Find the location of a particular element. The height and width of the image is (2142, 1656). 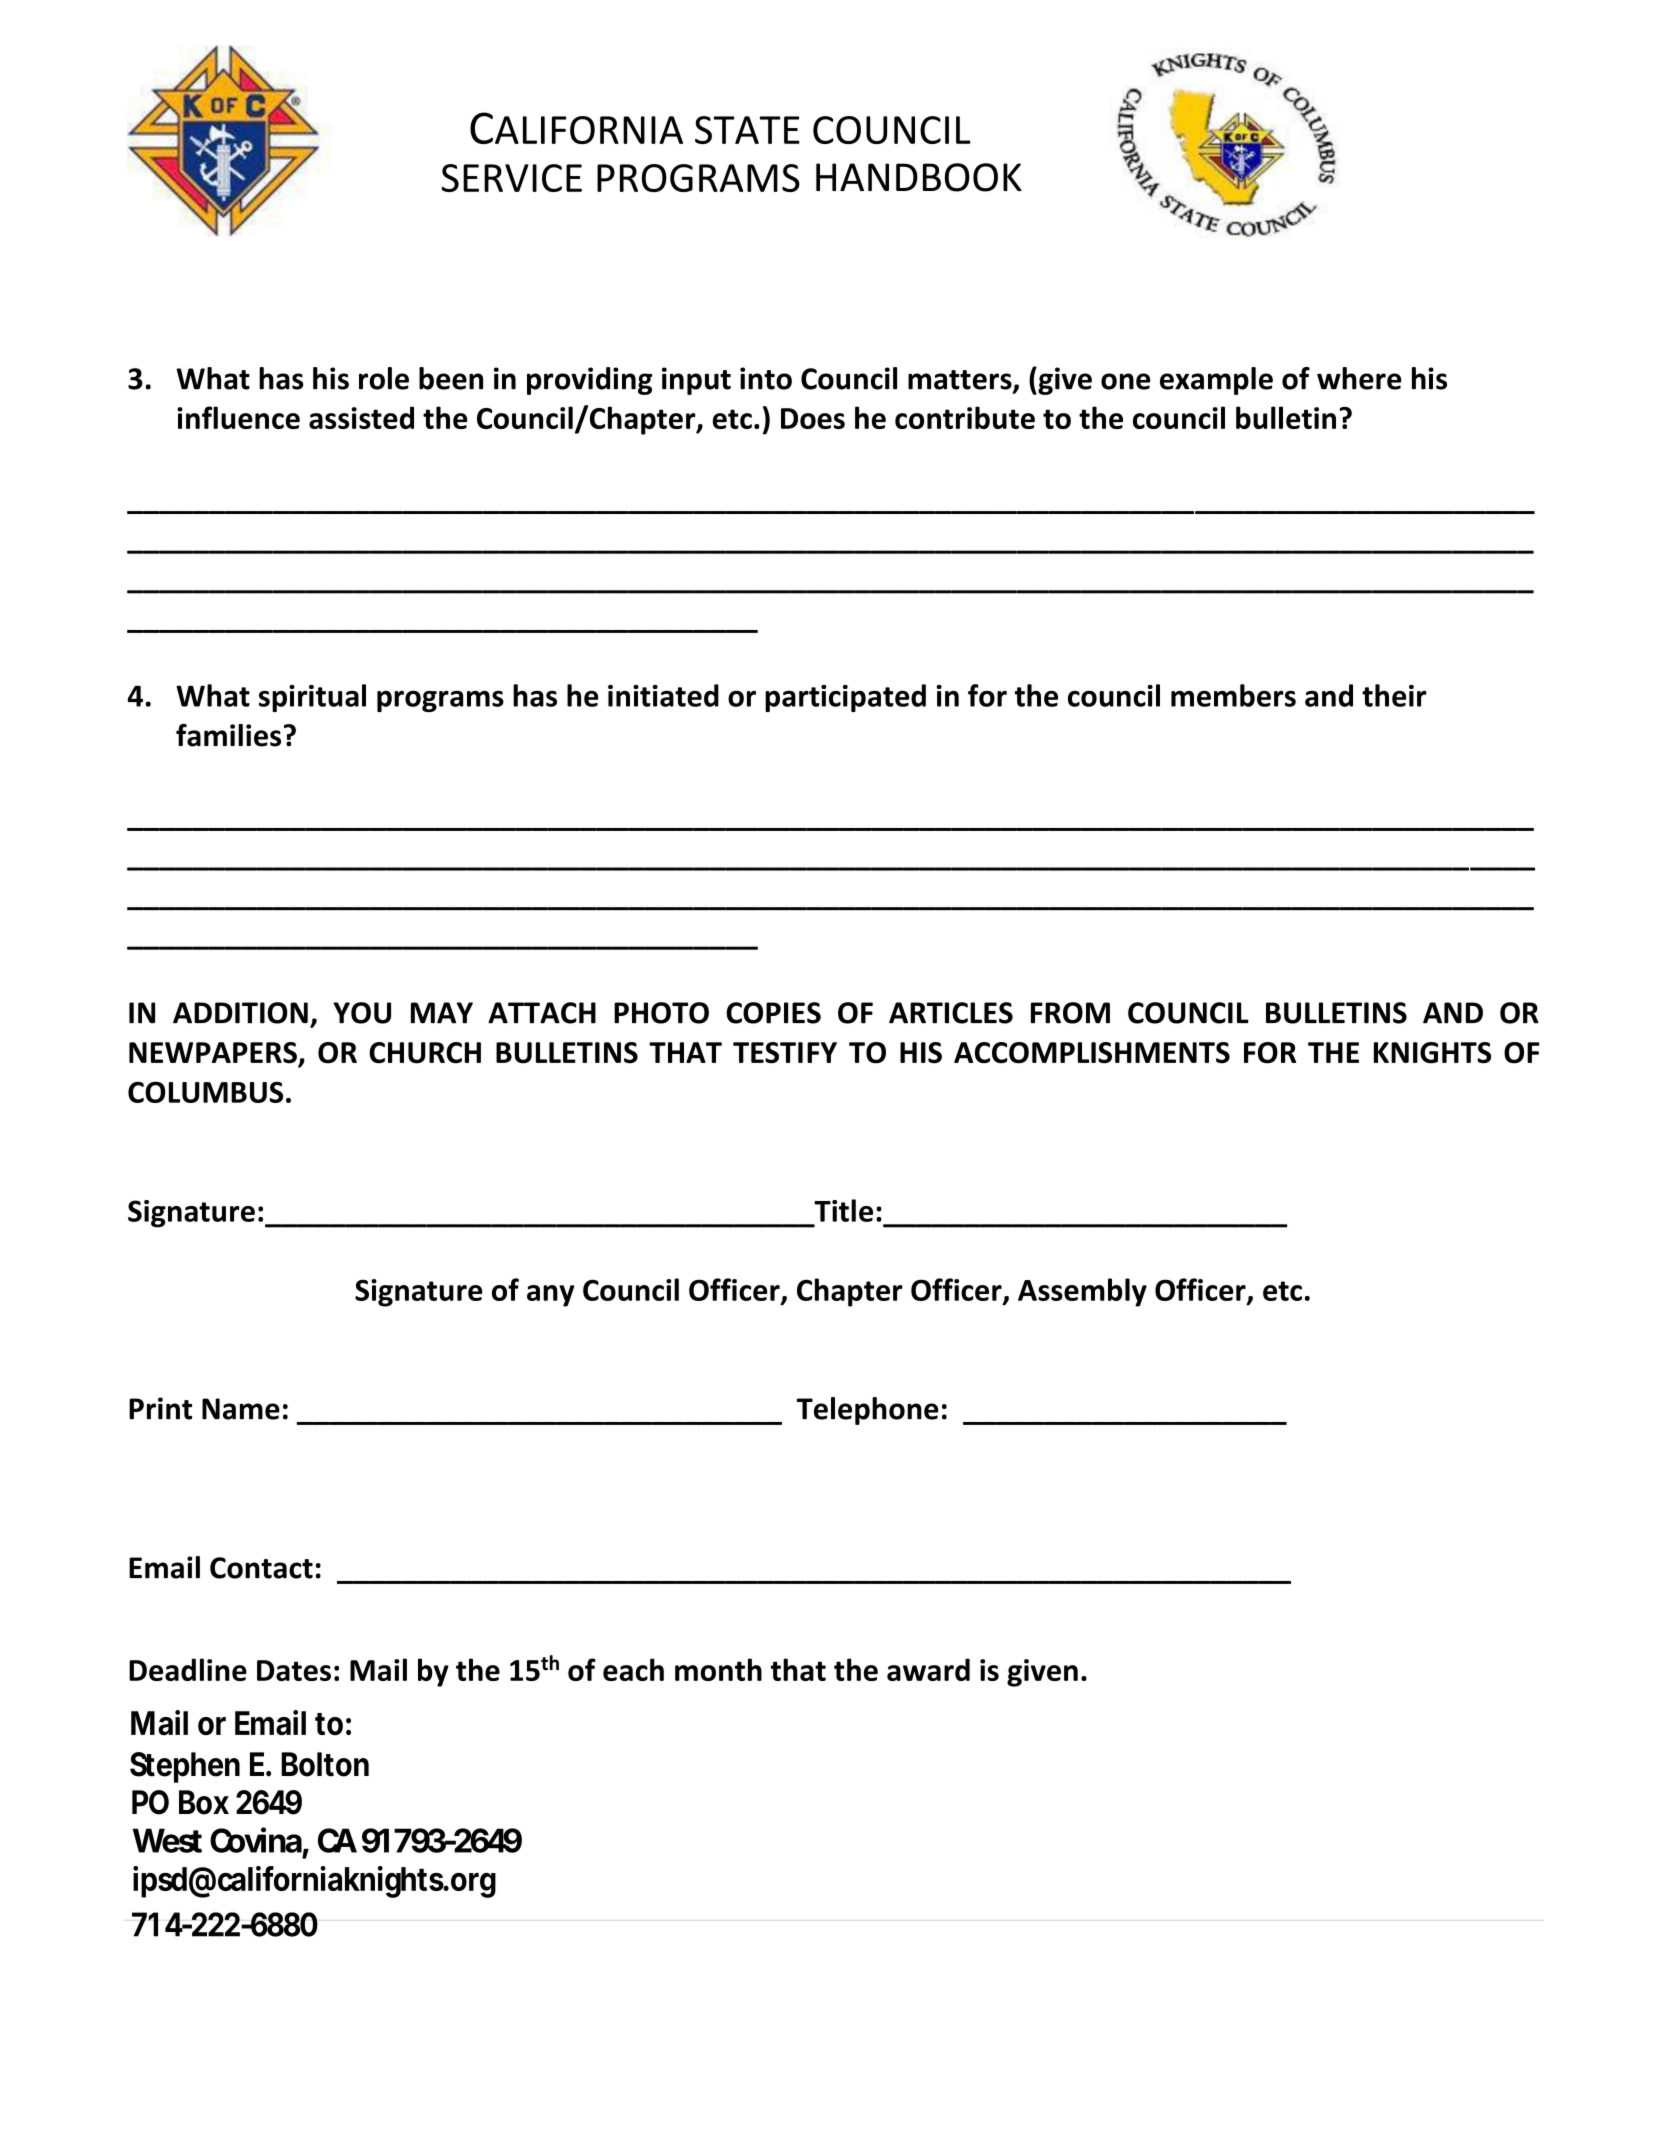

participated is located at coordinates (845, 698).
